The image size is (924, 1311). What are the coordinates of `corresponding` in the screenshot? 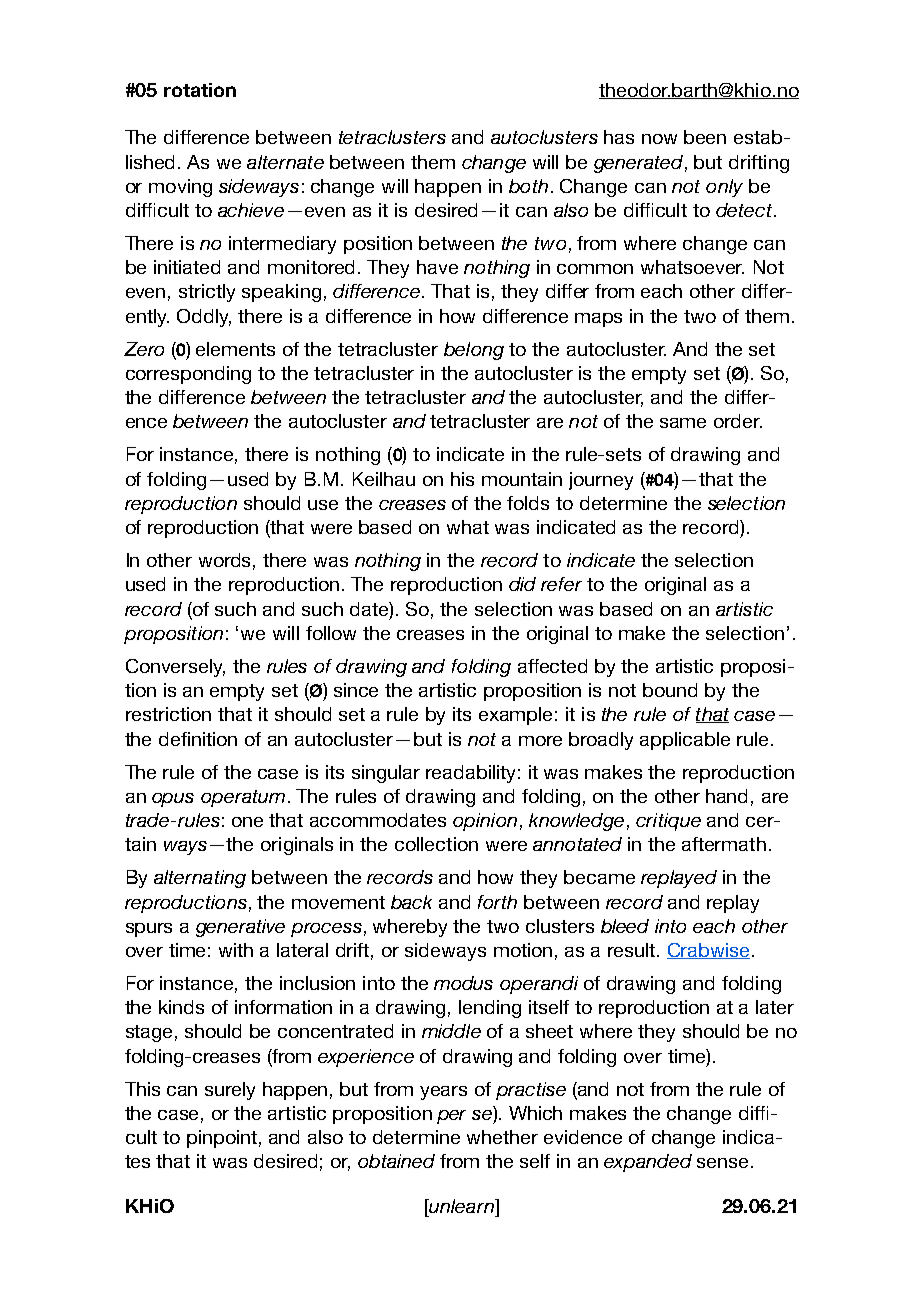 It's located at (188, 375).
